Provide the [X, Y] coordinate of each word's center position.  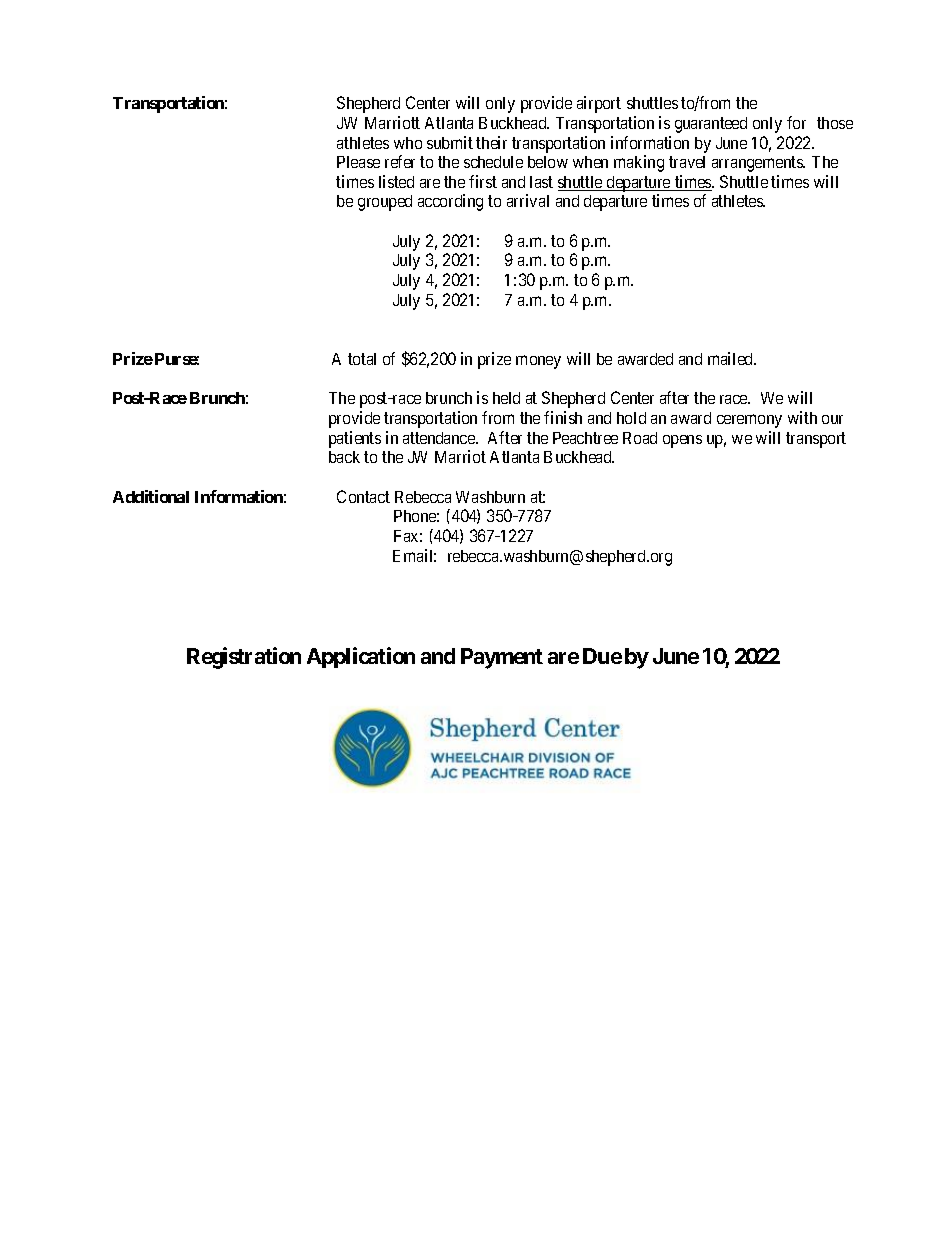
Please [358, 162]
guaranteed [711, 125]
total [362, 359]
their [491, 142]
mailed [731, 358]
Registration [244, 658]
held [506, 398]
